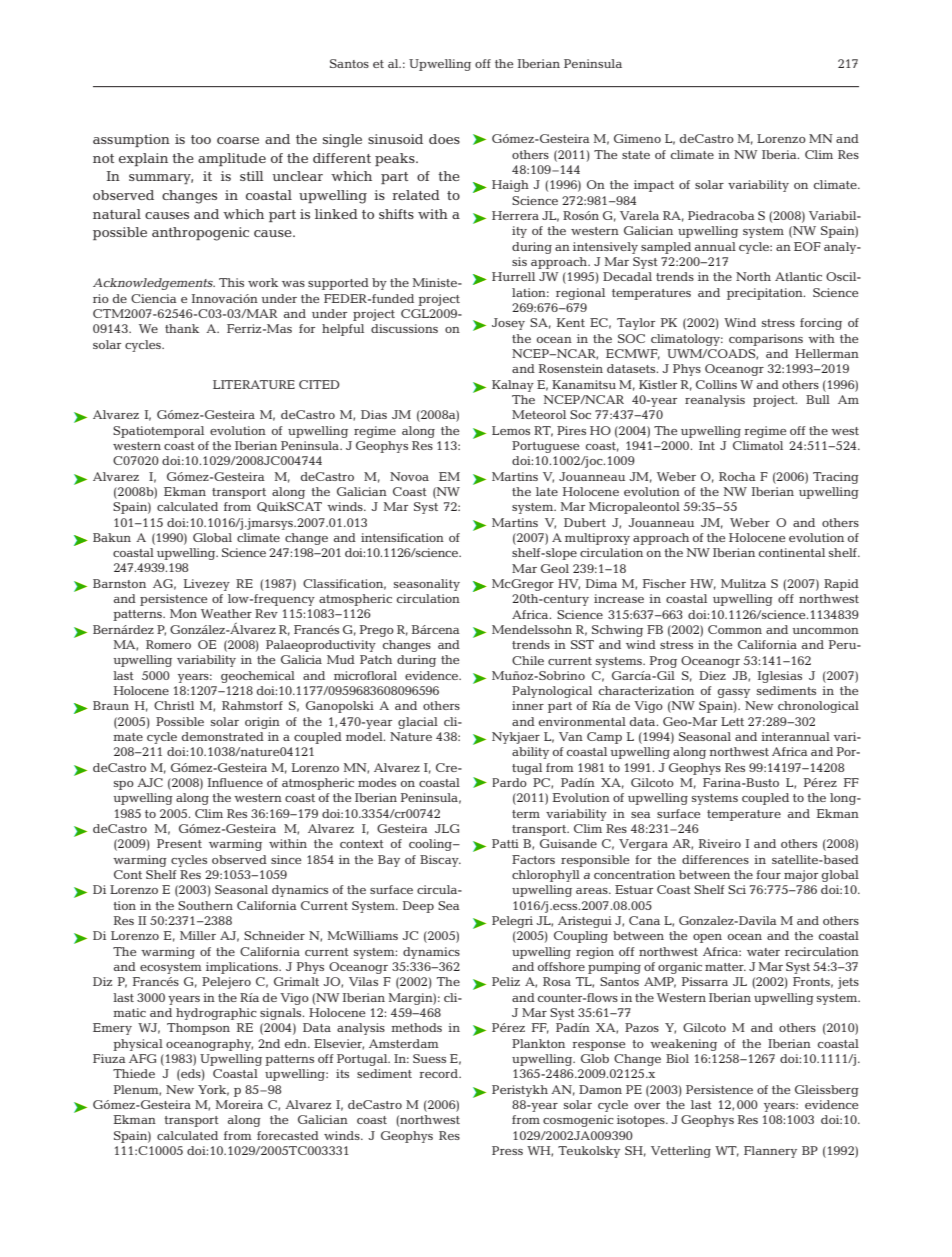 The width and height of the image is (952, 1257). I want to click on Diez, so click(712, 675).
